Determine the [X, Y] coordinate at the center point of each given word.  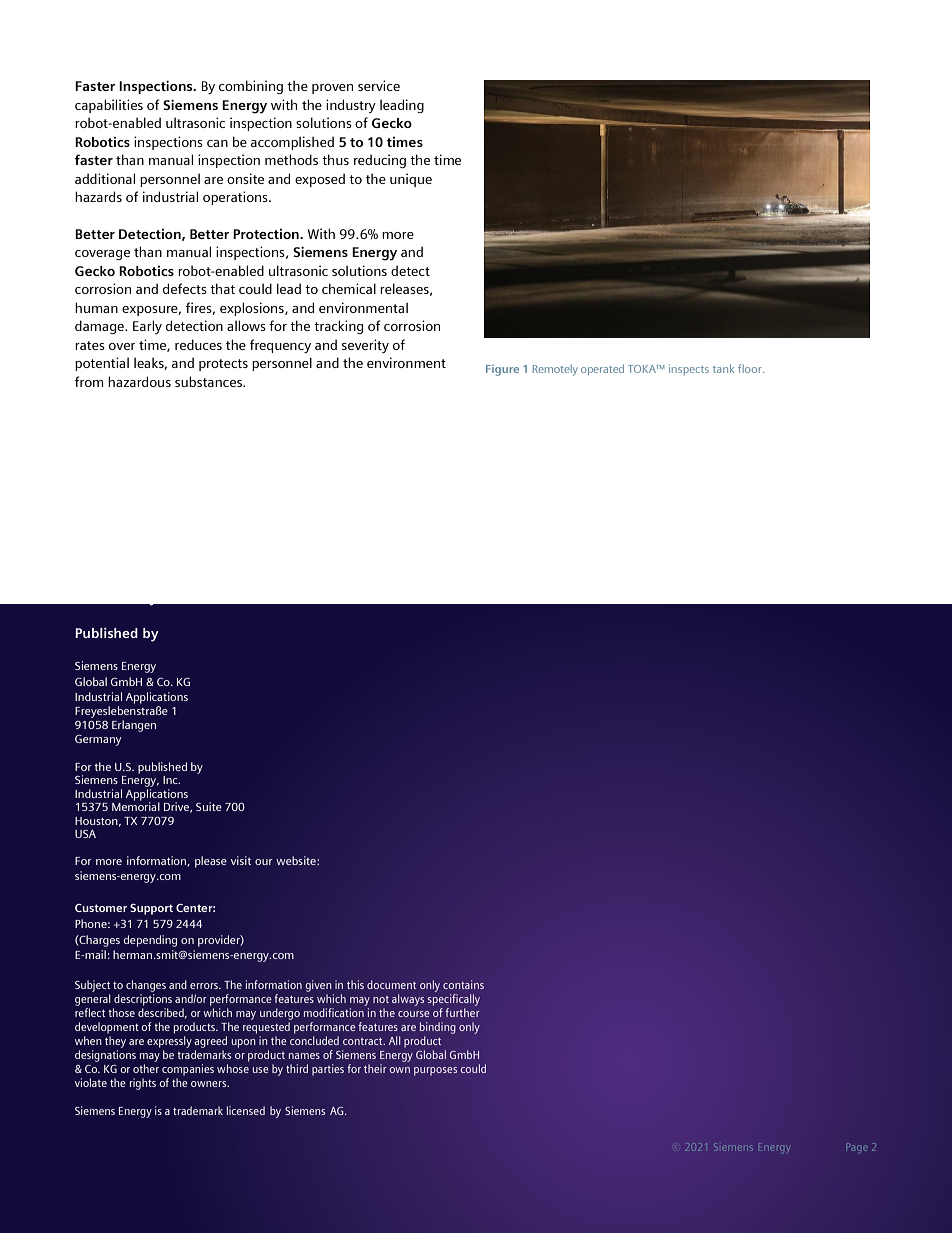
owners [210, 1084]
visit [241, 860]
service [379, 85]
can [217, 143]
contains [463, 984]
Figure [502, 370]
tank [723, 368]
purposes [435, 1071]
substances [209, 381]
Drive [178, 807]
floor [751, 368]
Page [857, 1148]
